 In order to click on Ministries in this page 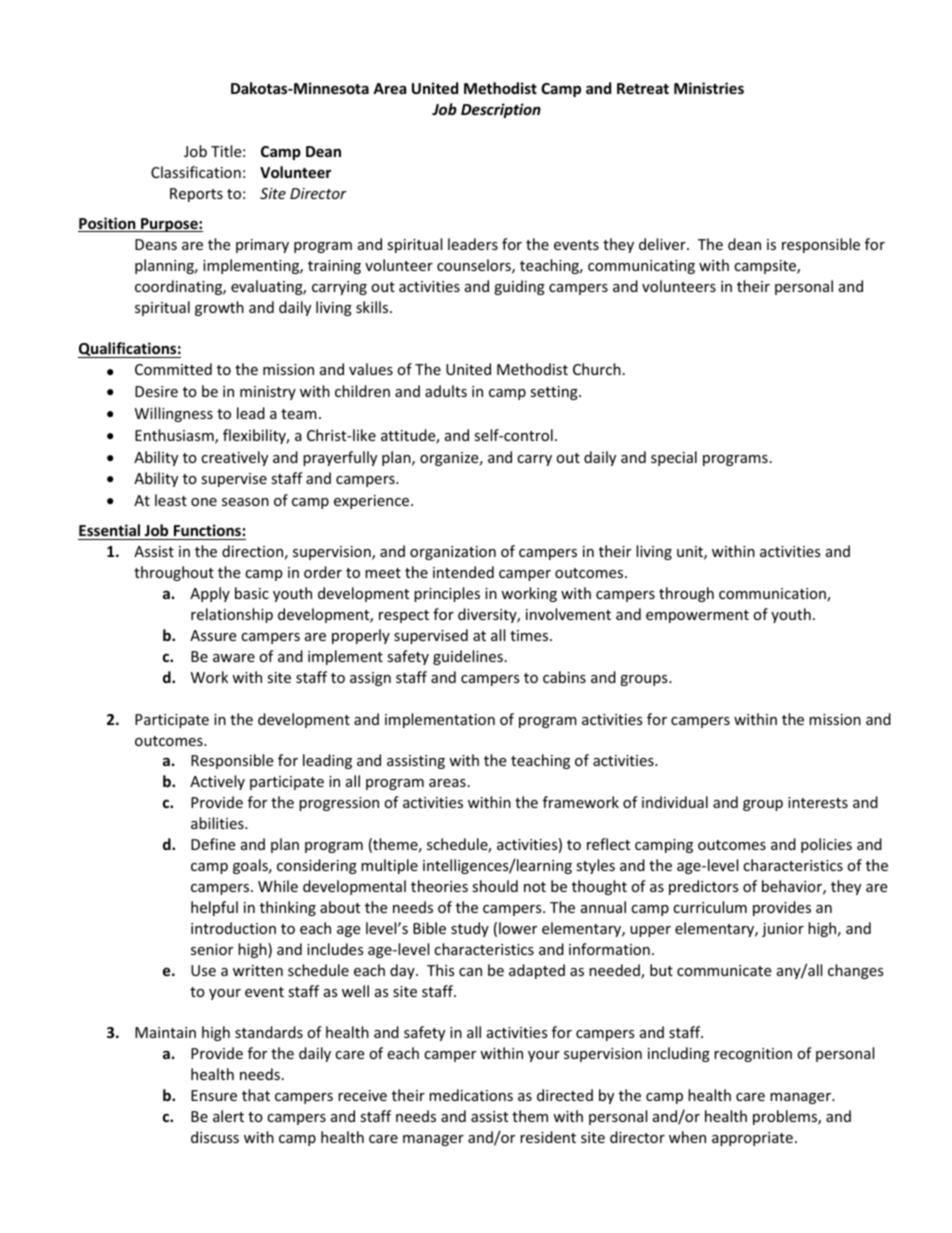, I will do `click(709, 88)`.
